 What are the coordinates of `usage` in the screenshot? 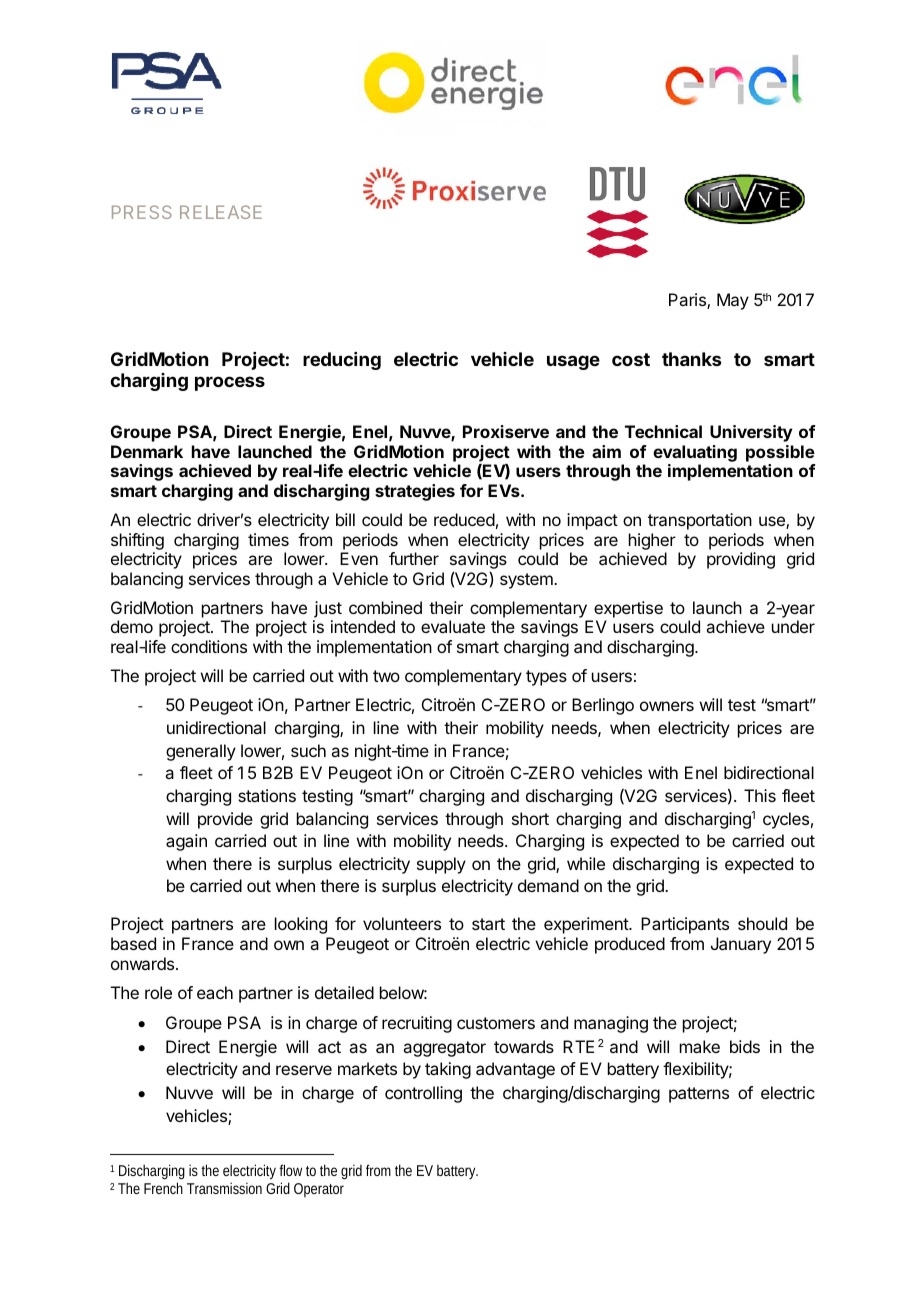 It's located at (573, 362).
